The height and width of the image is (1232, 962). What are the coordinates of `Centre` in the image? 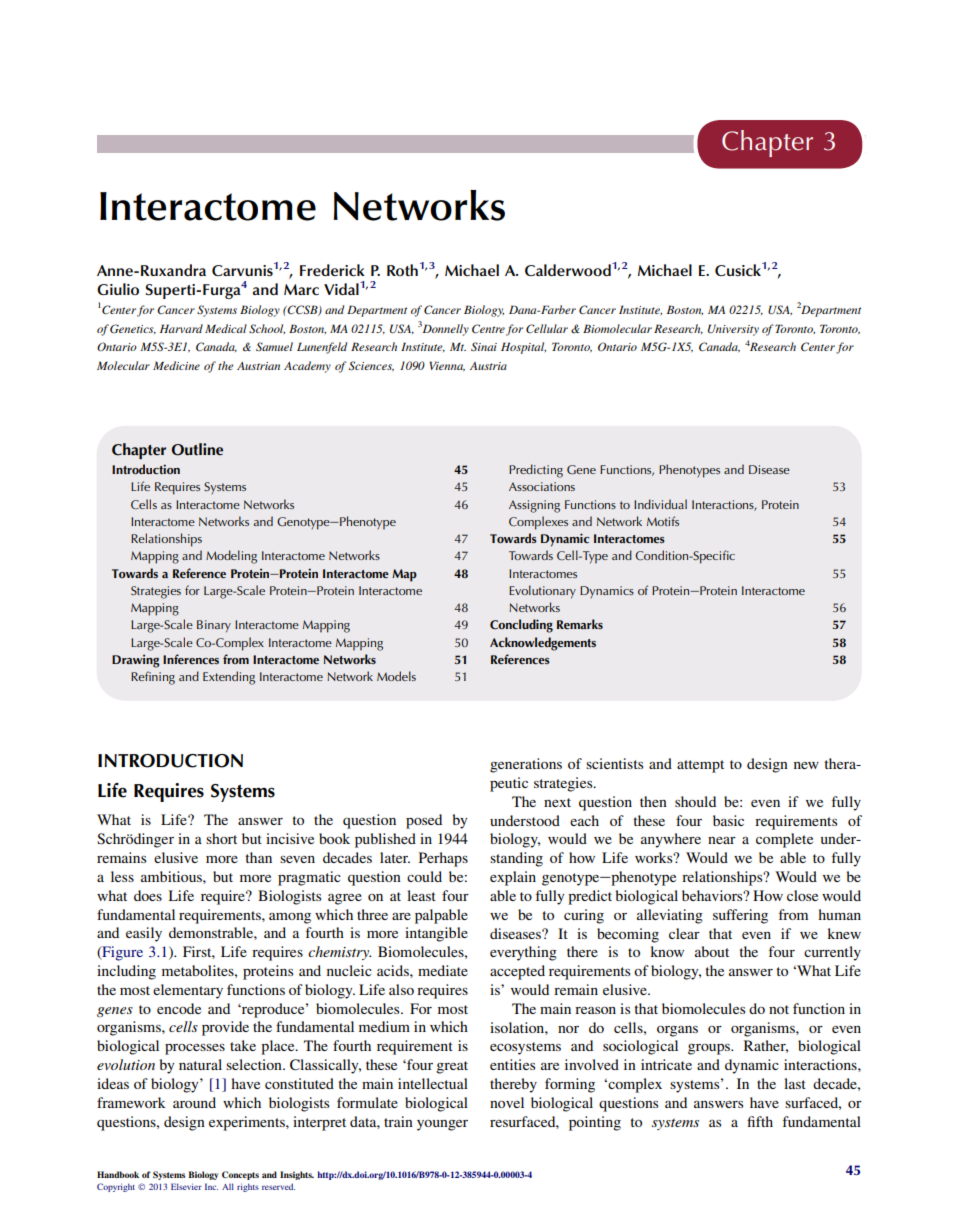 It's located at (488, 328).
